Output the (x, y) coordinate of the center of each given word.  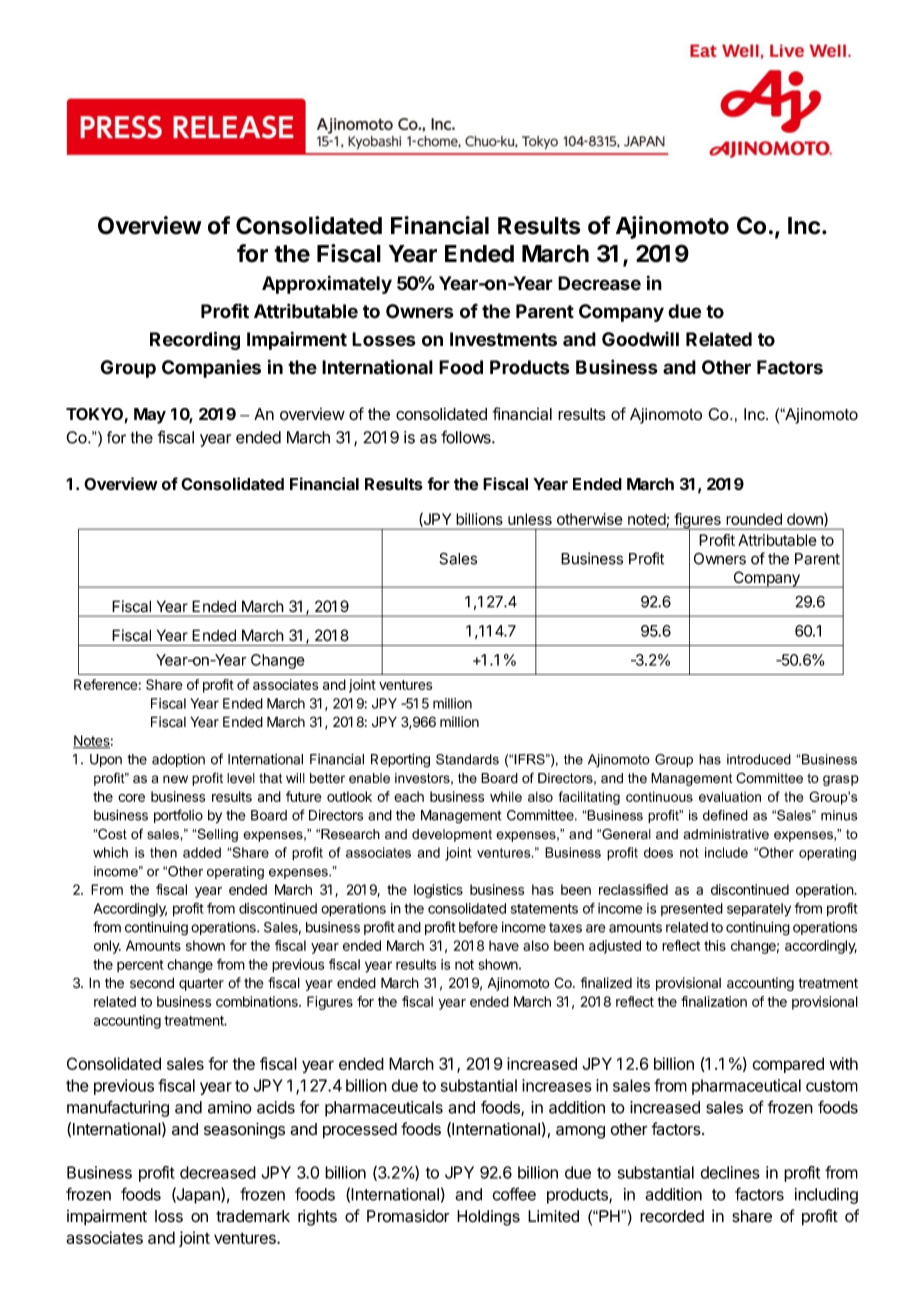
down (806, 520)
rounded (754, 519)
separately (759, 910)
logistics (438, 891)
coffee (514, 1194)
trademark (253, 1216)
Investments (503, 339)
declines (730, 1172)
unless (530, 519)
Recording (195, 340)
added (202, 852)
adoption (178, 760)
